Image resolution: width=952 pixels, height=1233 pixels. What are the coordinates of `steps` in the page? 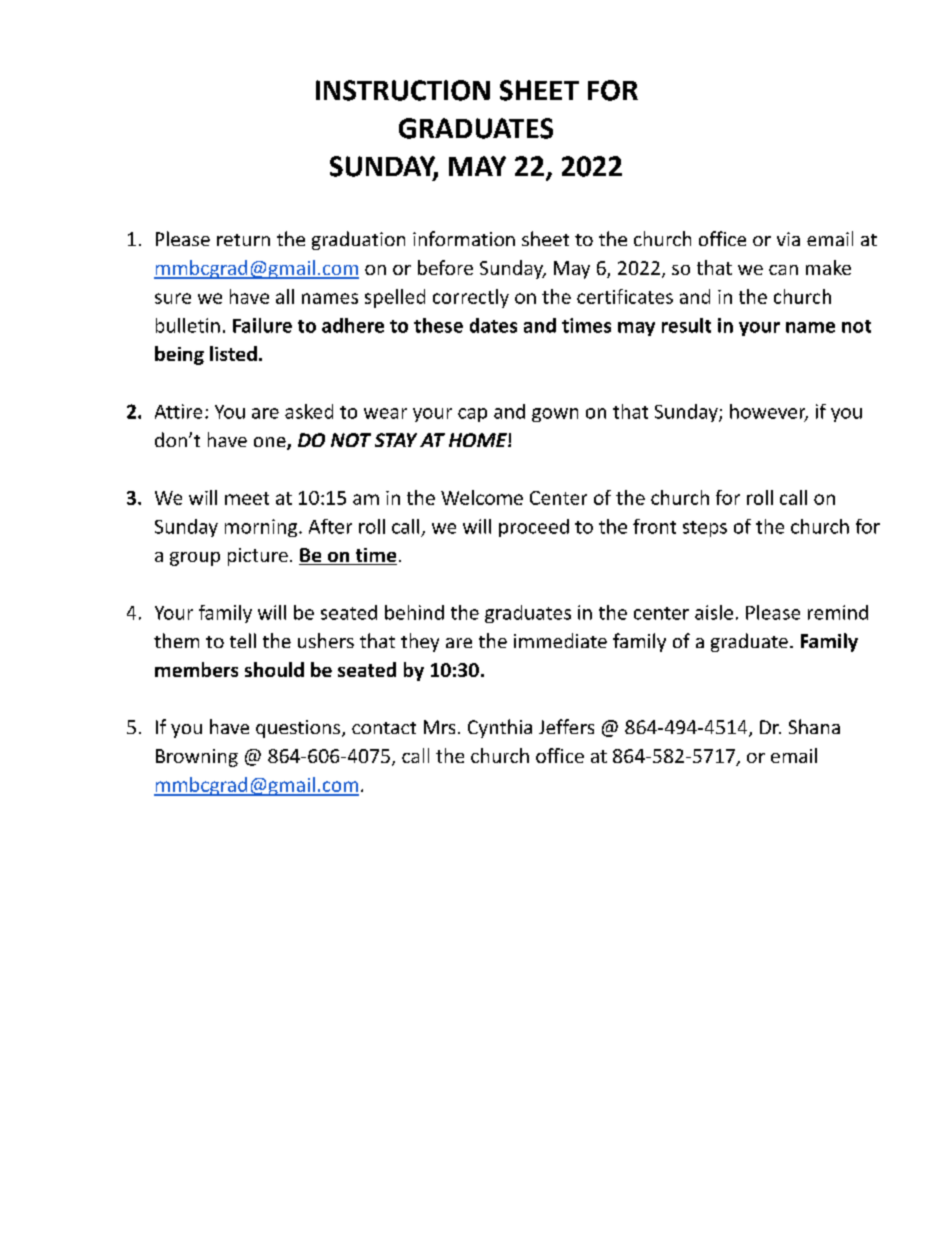 It's located at (705, 529).
